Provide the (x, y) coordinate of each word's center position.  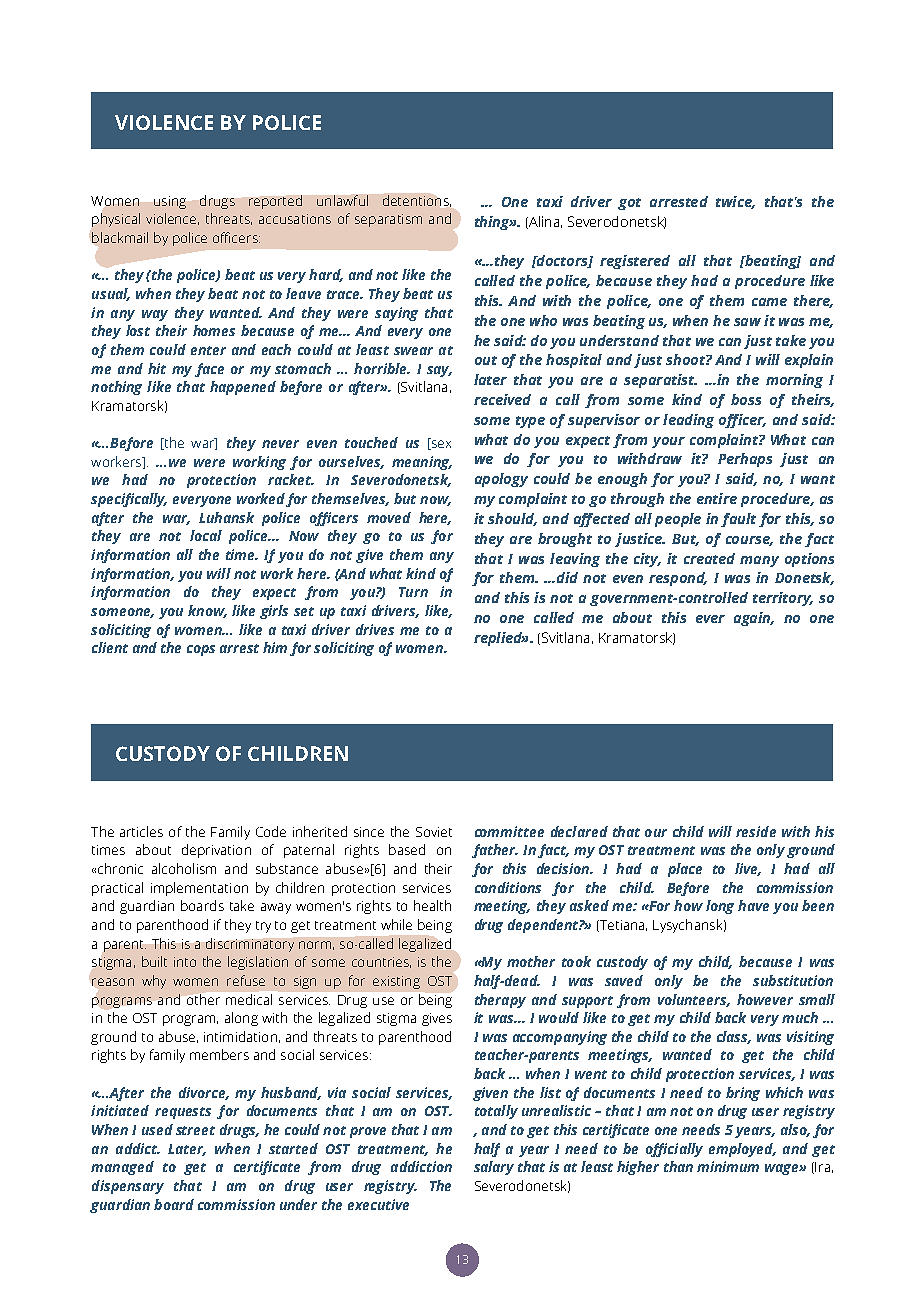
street (195, 1130)
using (170, 202)
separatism (388, 220)
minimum (728, 1166)
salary (494, 1168)
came (769, 302)
